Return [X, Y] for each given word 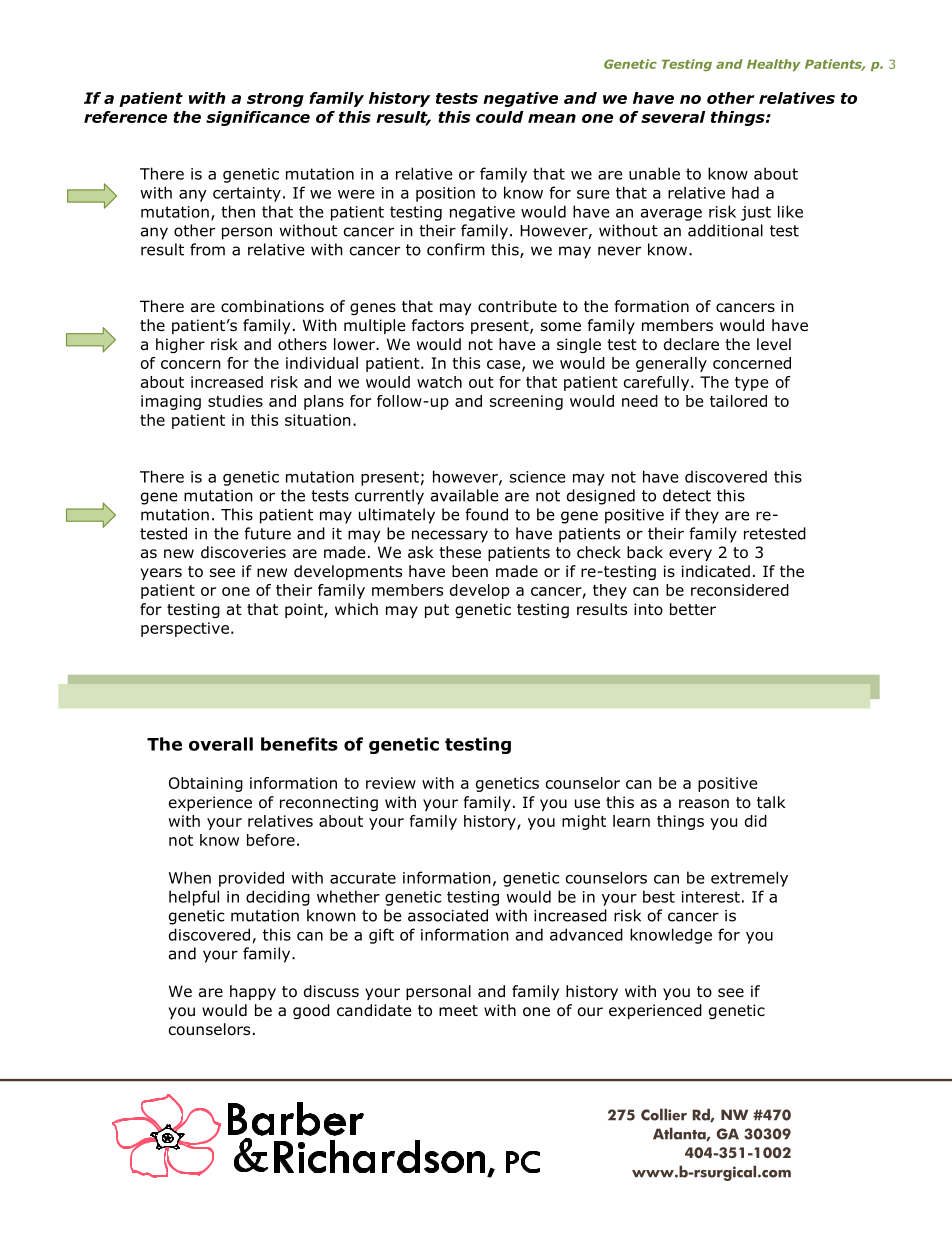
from [207, 249]
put [437, 611]
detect [687, 495]
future [267, 533]
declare [691, 344]
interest [711, 897]
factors [438, 325]
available [465, 495]
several [673, 117]
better [693, 609]
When [190, 877]
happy [253, 992]
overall [221, 744]
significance [258, 118]
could [499, 117]
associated [448, 915]
